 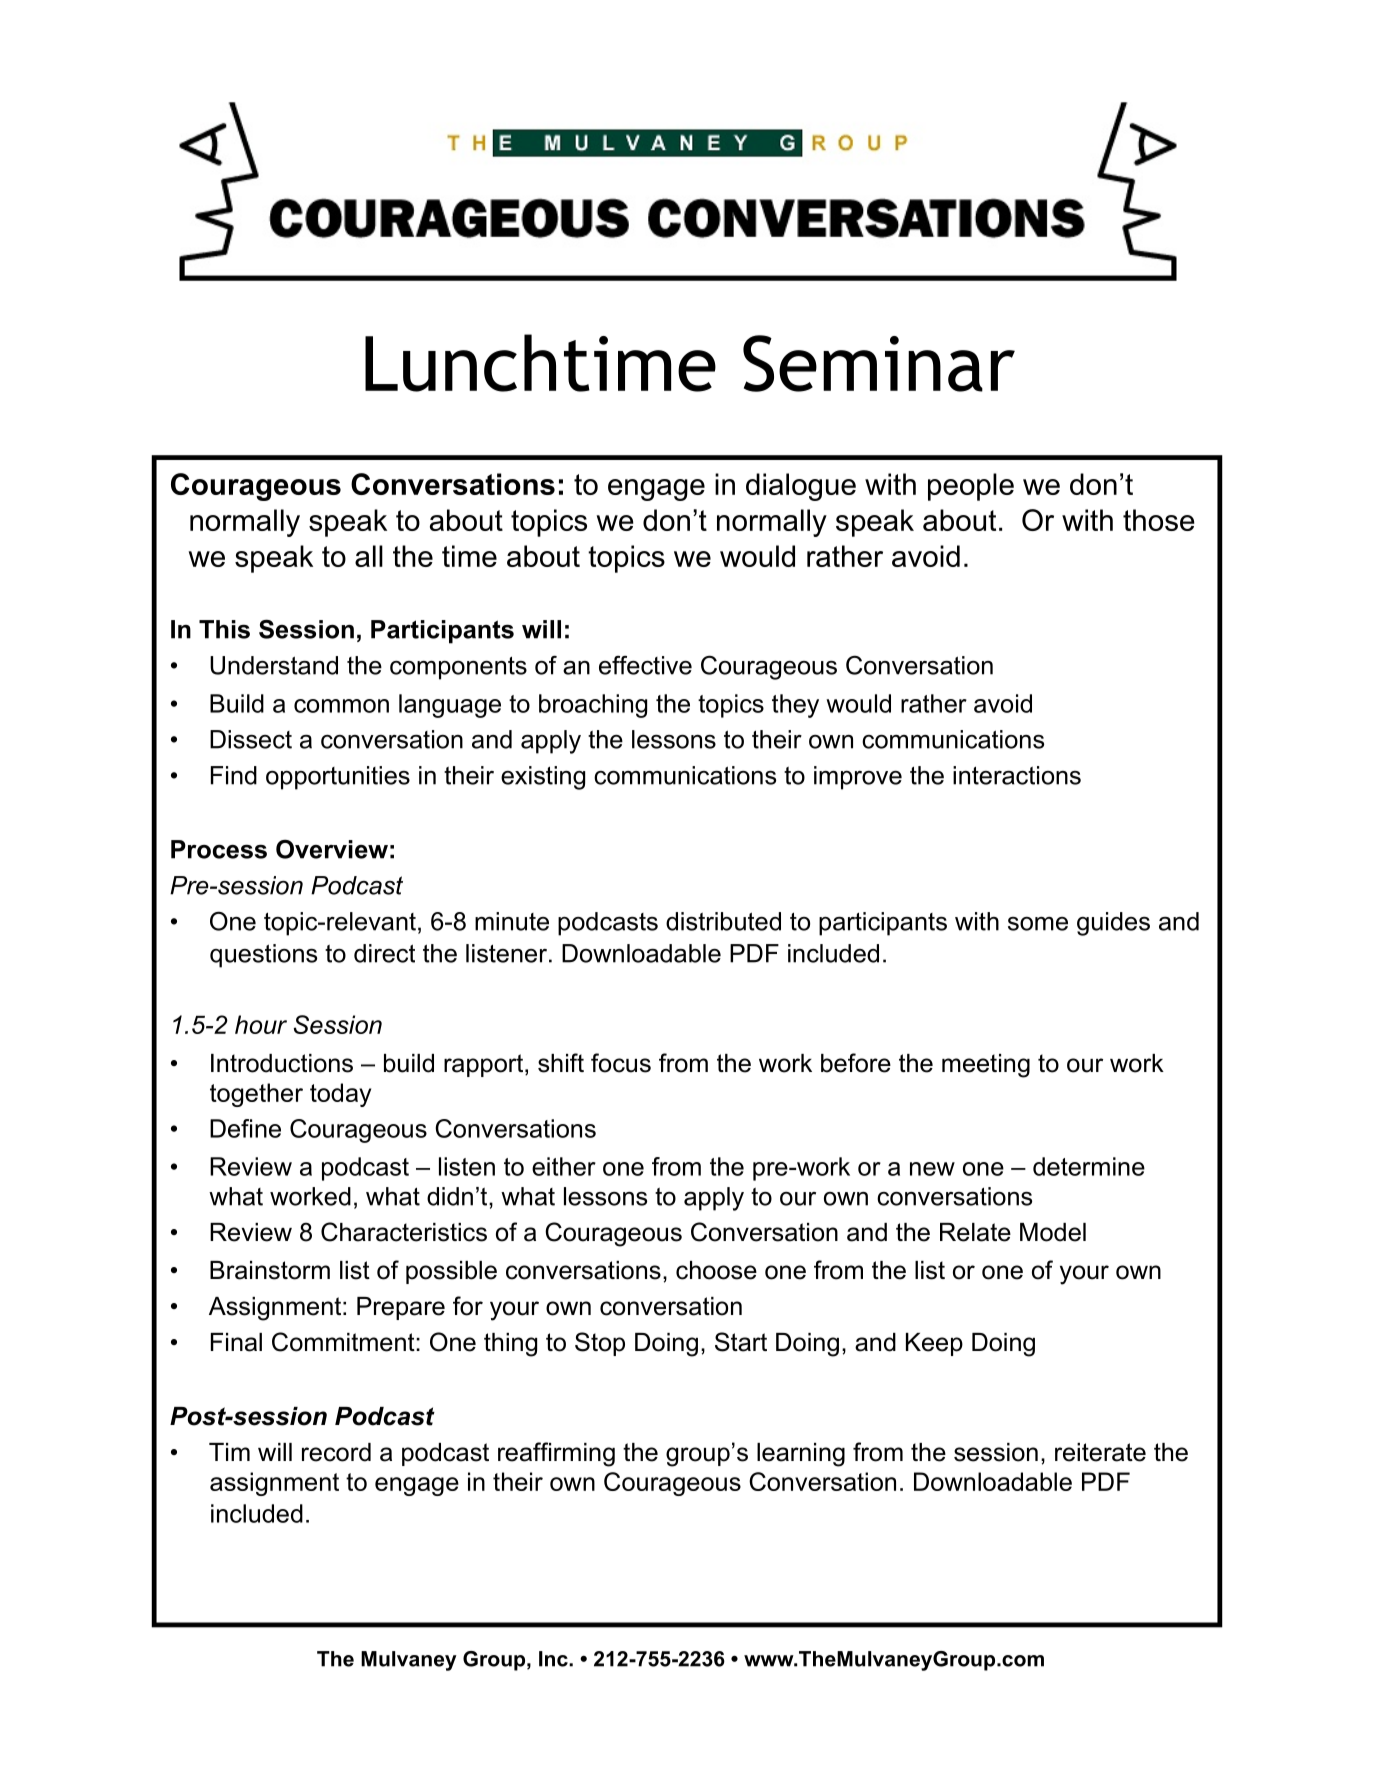 What do you see at coordinates (645, 665) in the screenshot?
I see `effective` at bounding box center [645, 665].
